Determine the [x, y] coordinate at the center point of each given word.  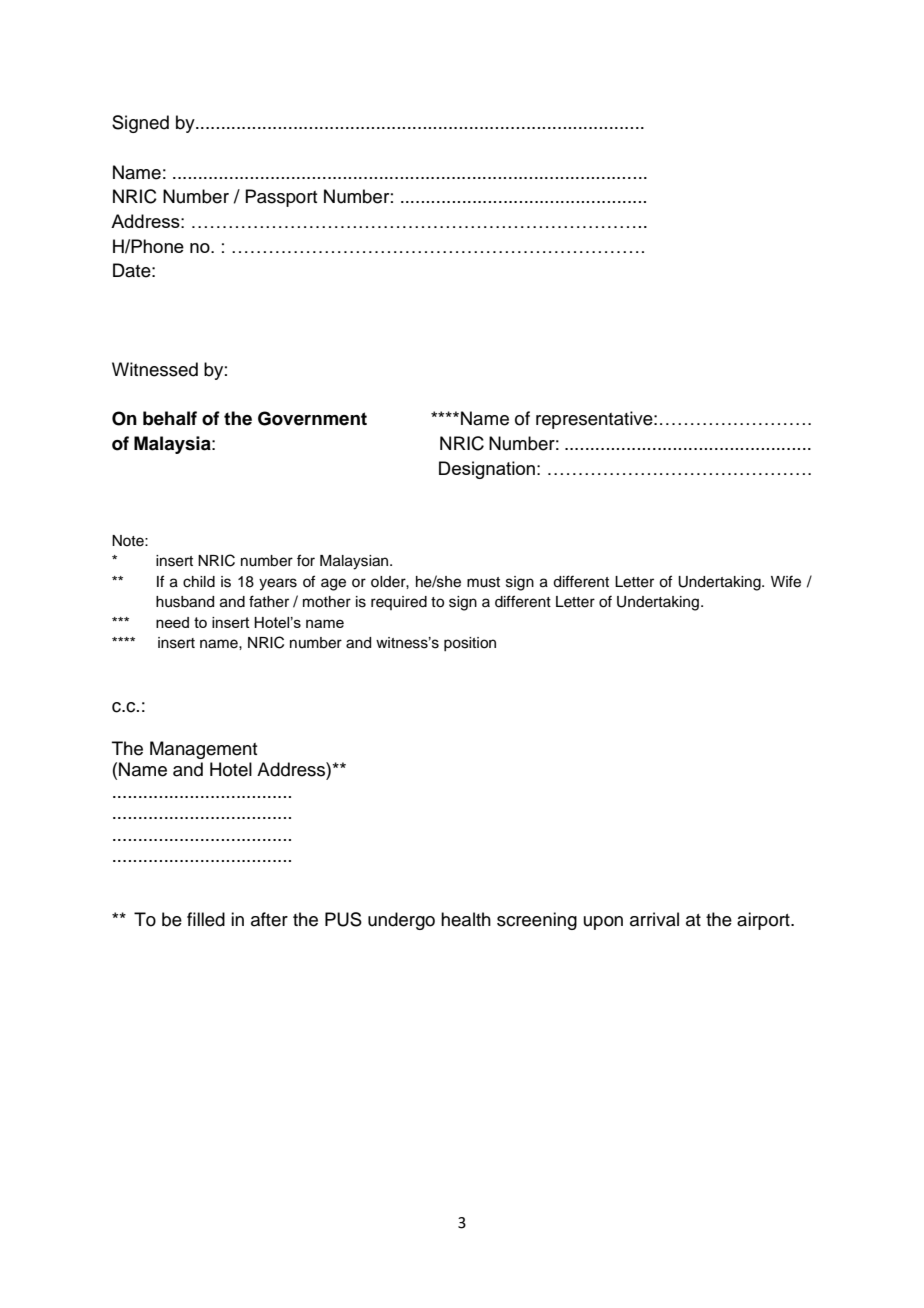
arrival [654, 919]
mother [327, 602]
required [399, 603]
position [470, 644]
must [483, 582]
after [269, 919]
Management [203, 750]
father [269, 601]
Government [312, 418]
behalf [170, 418]
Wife [786, 581]
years [278, 584]
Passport [281, 198]
